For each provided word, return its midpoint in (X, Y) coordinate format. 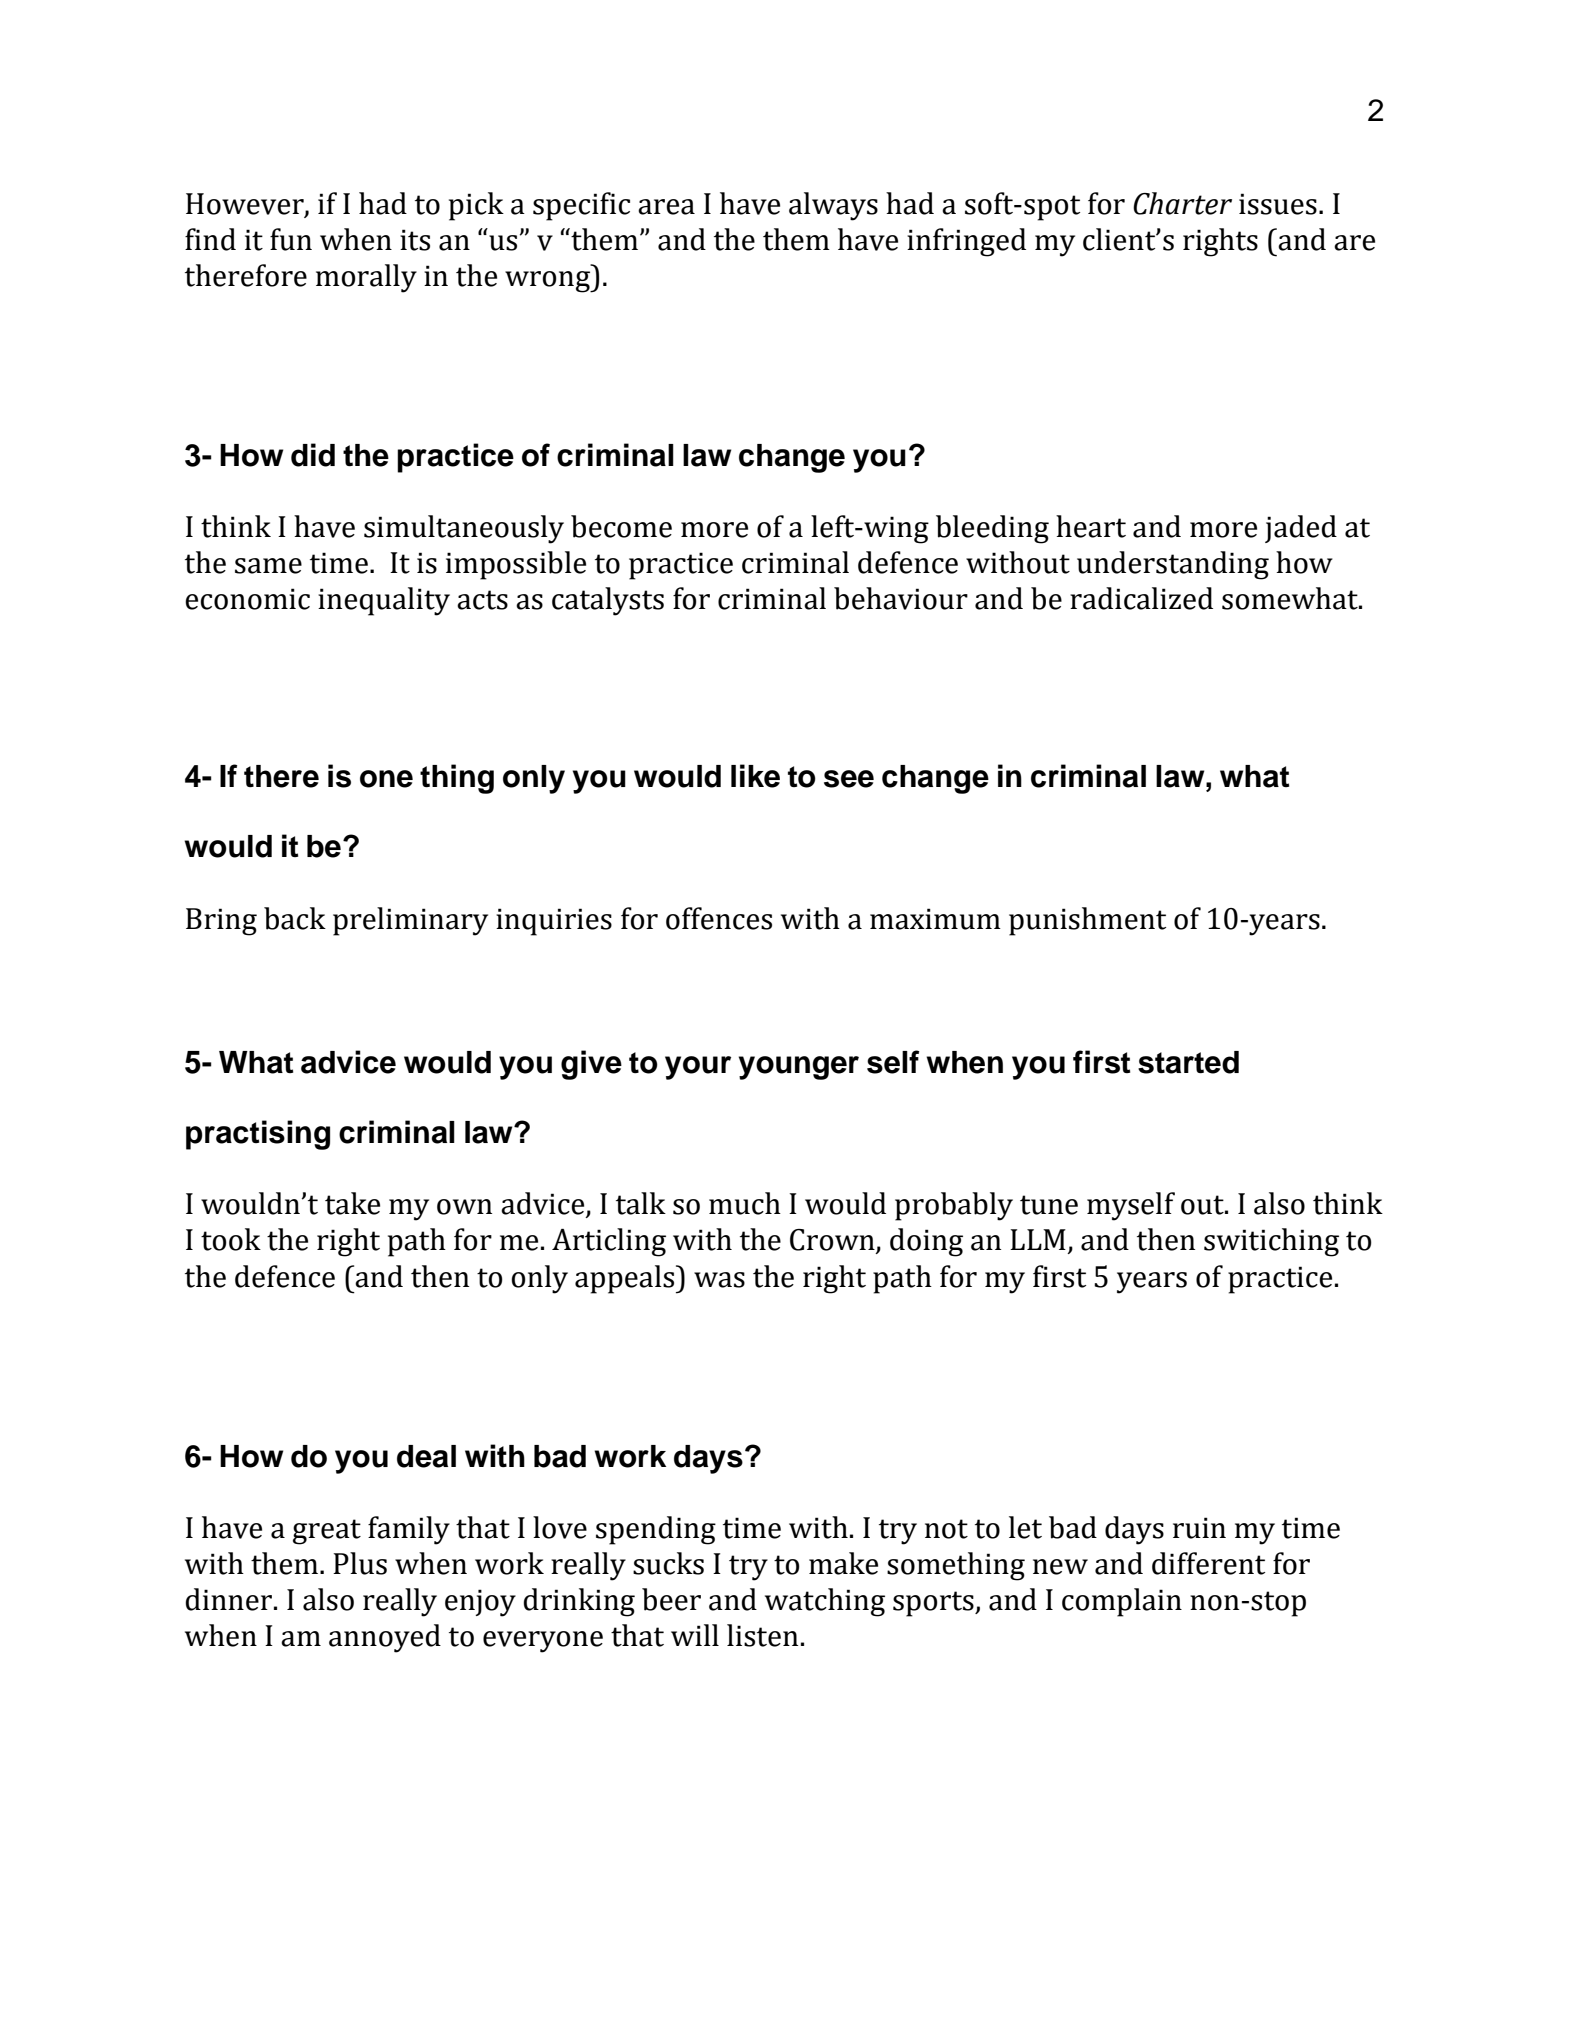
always (833, 206)
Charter (1182, 203)
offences (719, 918)
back (295, 918)
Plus (360, 1563)
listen (762, 1635)
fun (291, 239)
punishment (1087, 921)
